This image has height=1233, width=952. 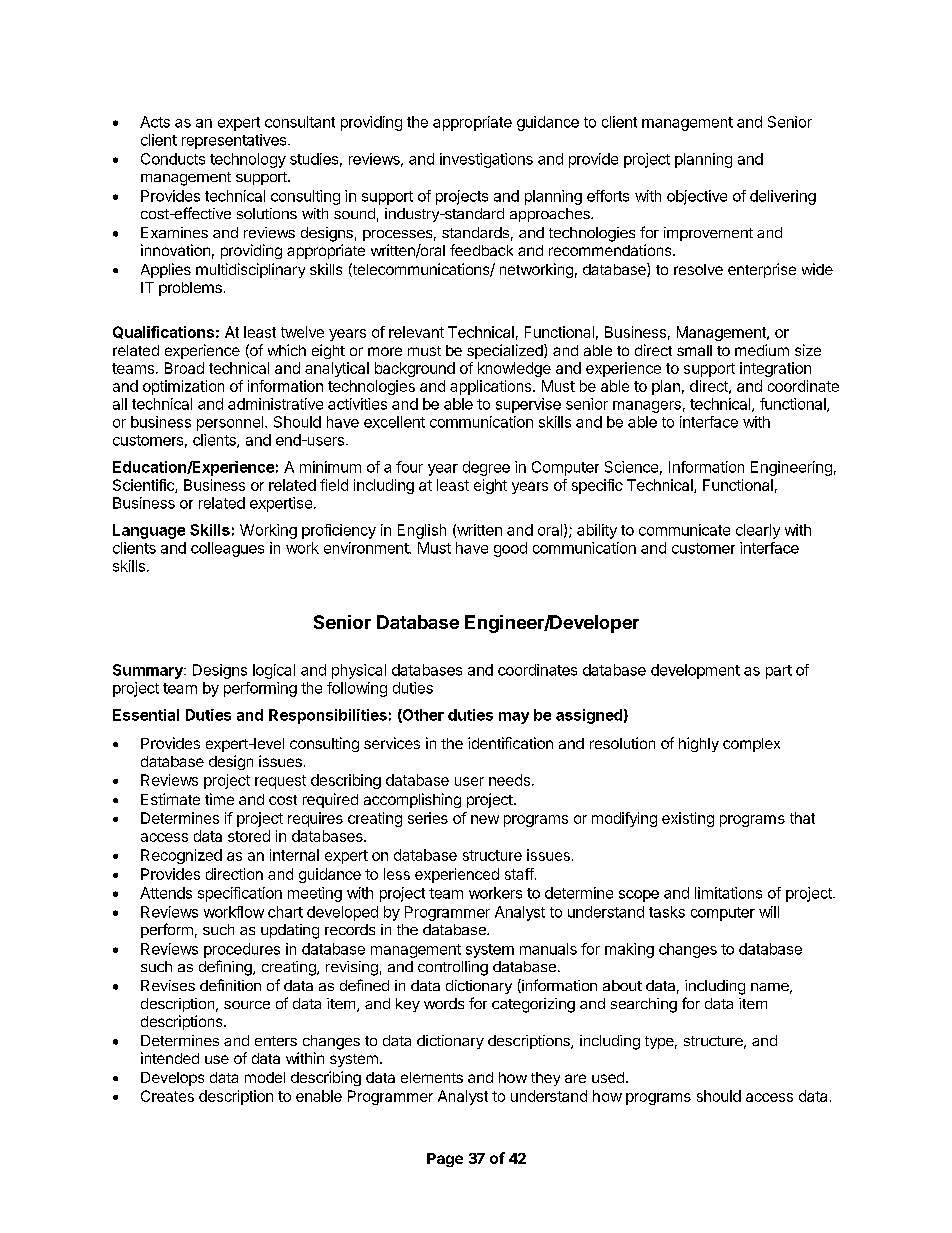 I want to click on good, so click(x=510, y=549).
